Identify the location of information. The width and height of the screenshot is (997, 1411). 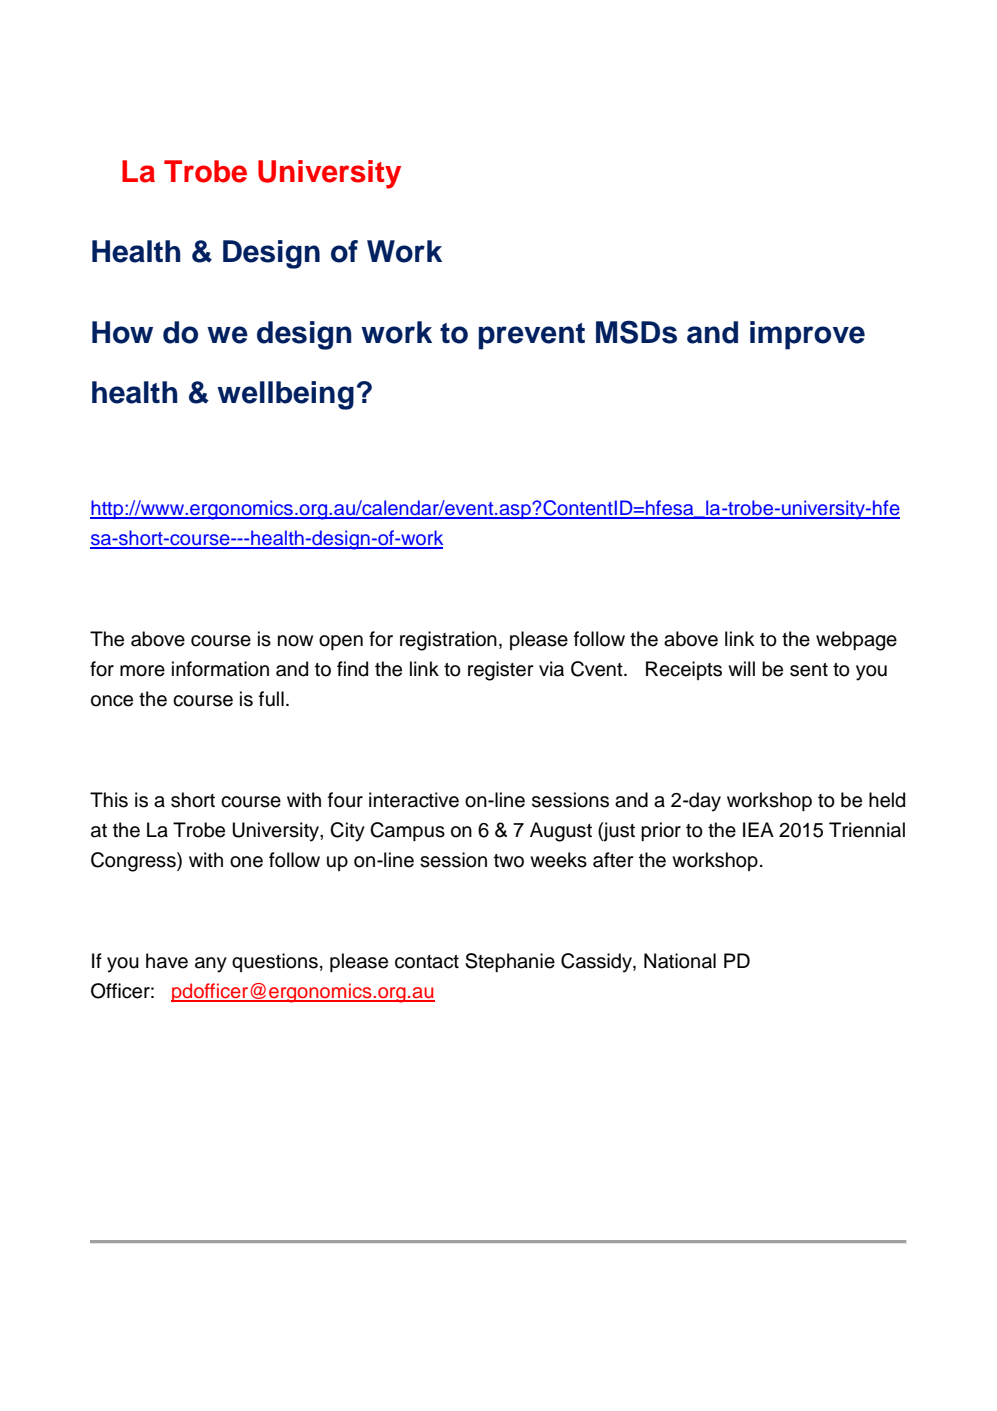
(220, 669).
